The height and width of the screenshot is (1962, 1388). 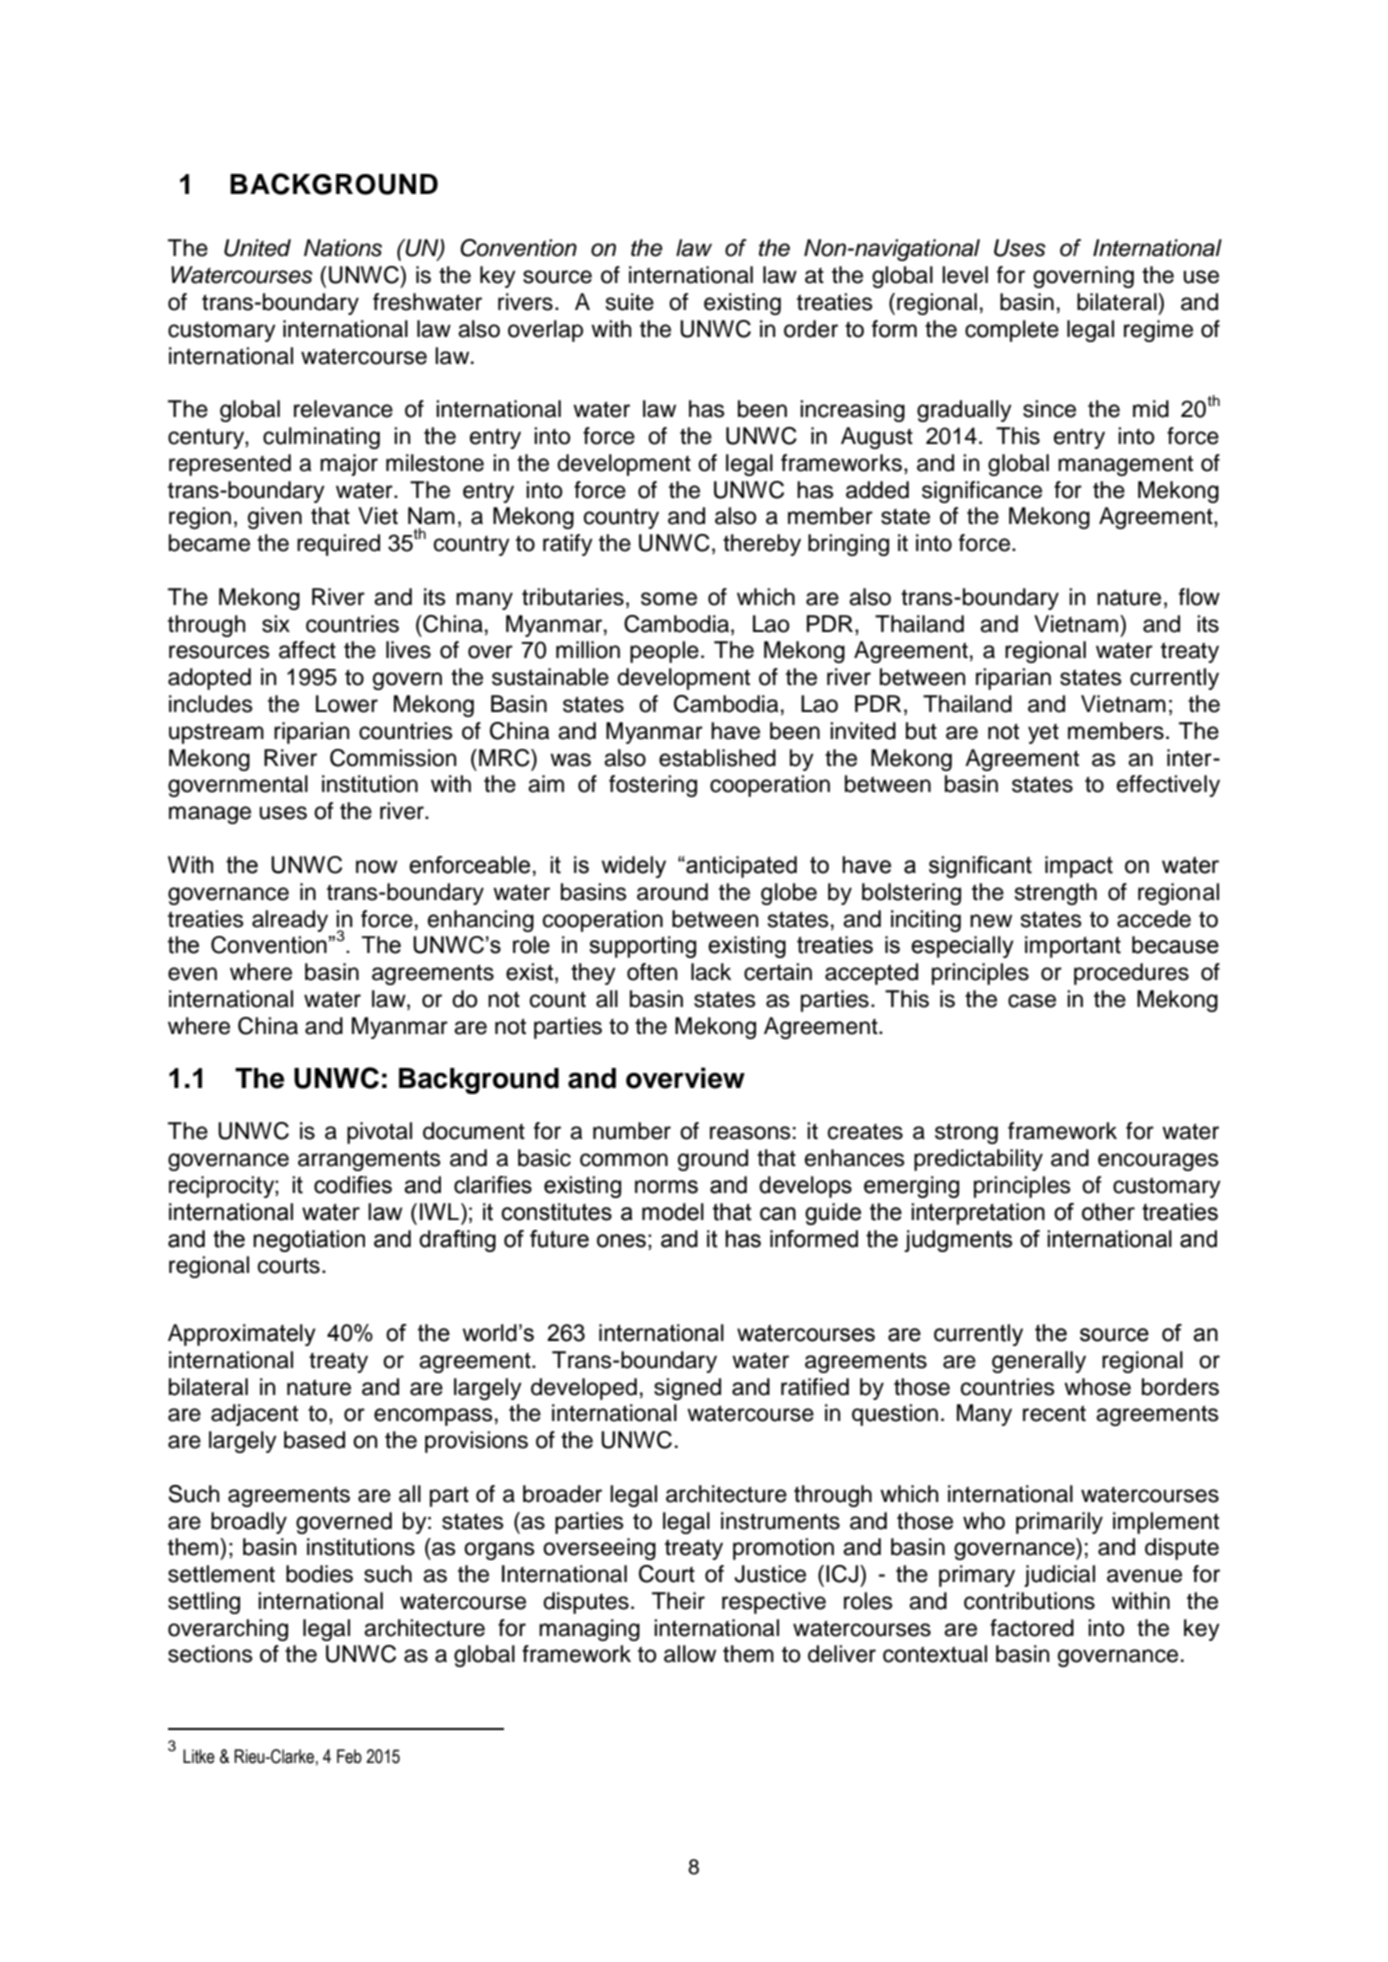 I want to click on Commission, so click(x=393, y=758).
